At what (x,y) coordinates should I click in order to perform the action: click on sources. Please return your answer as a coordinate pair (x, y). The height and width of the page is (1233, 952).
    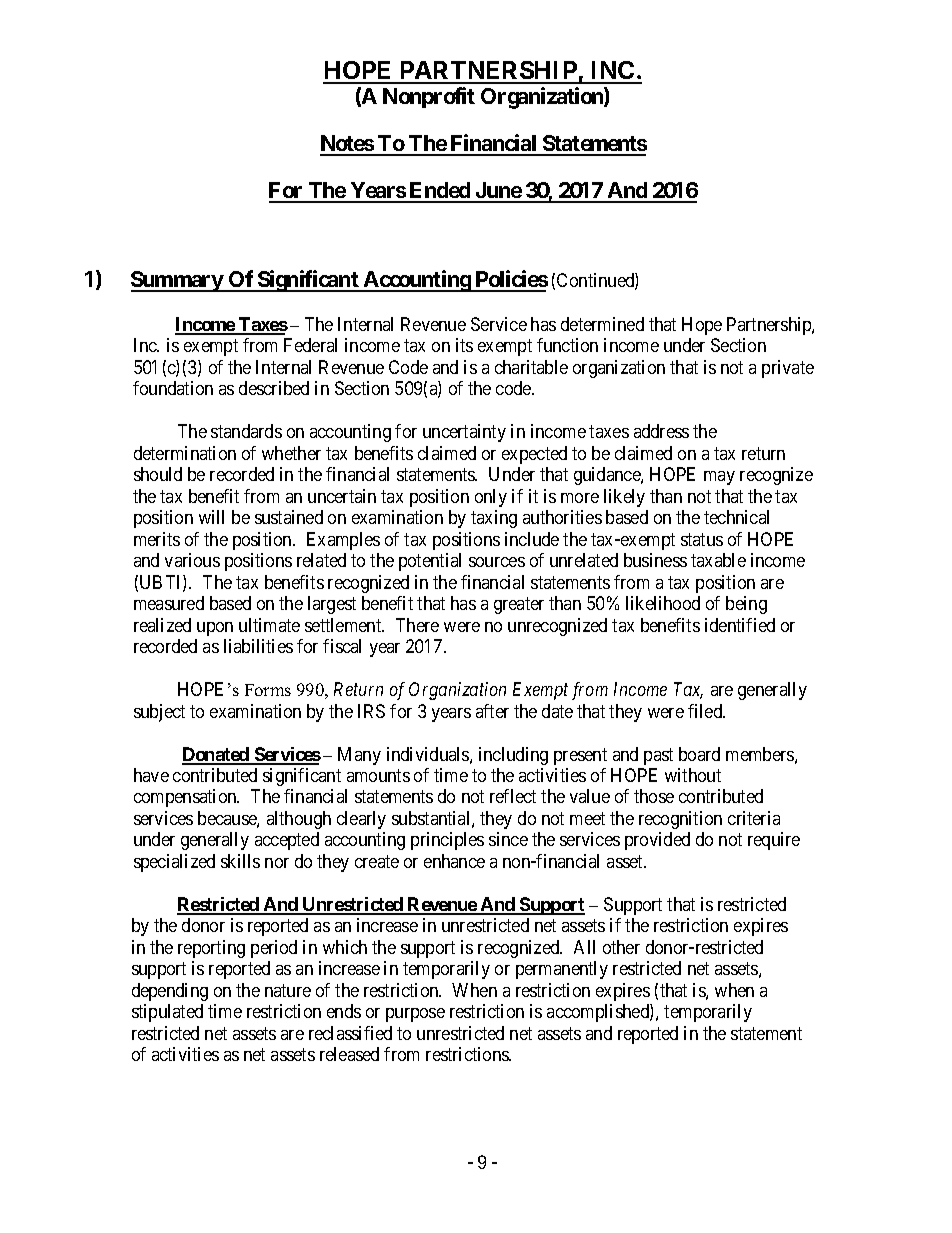
    Looking at the image, I should click on (497, 562).
